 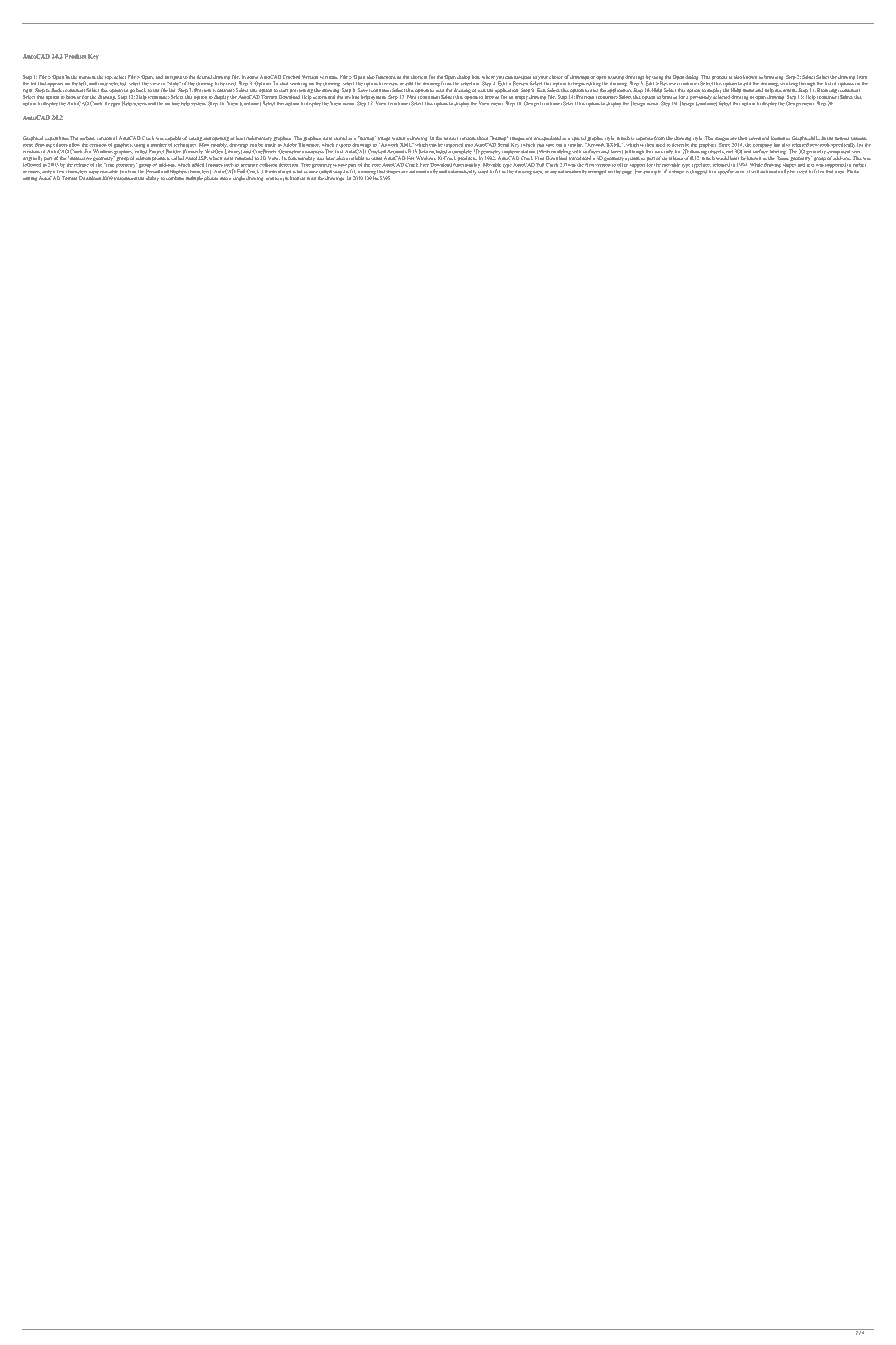 What do you see at coordinates (719, 78) in the screenshot?
I see `process` at bounding box center [719, 78].
